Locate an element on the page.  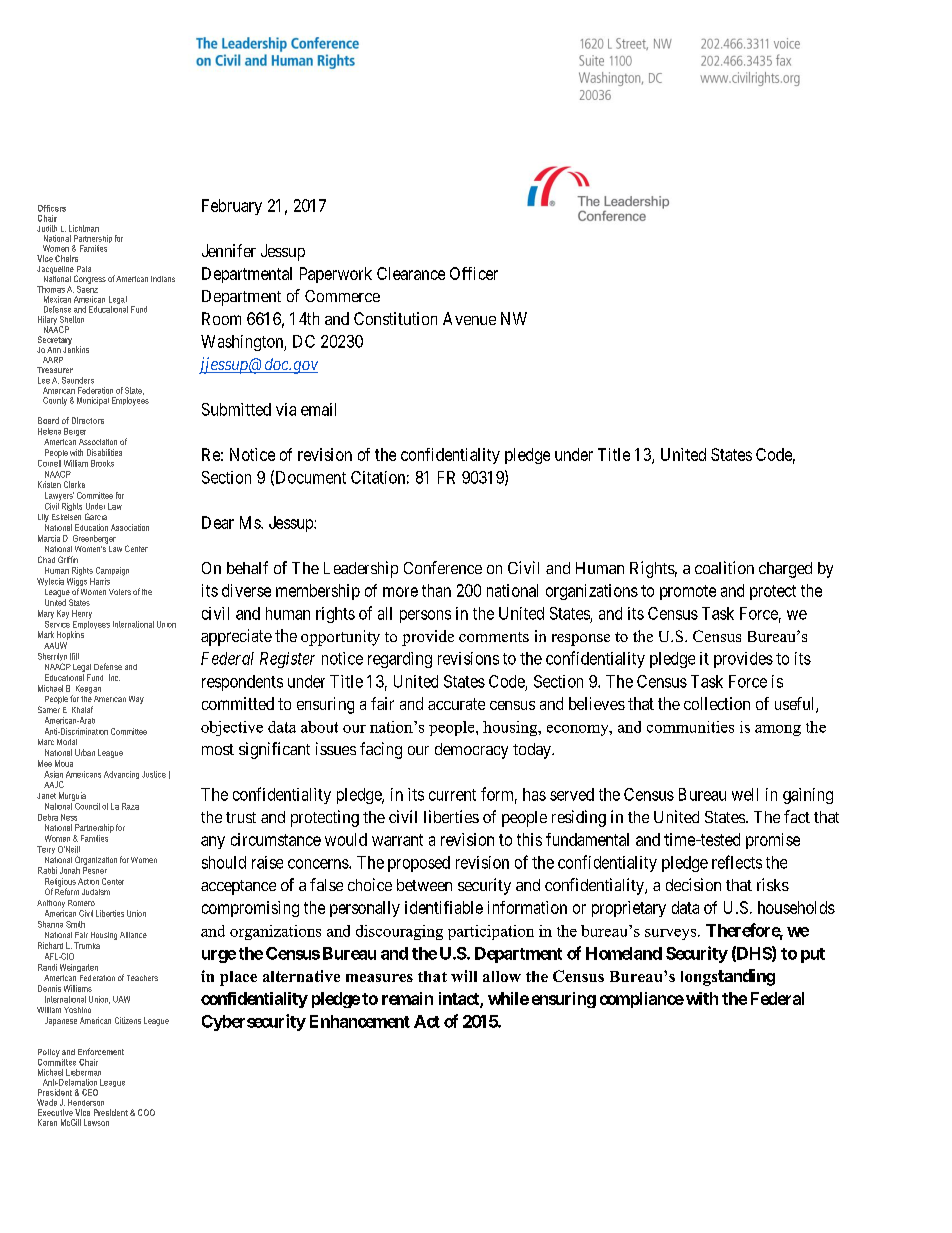
collection is located at coordinates (717, 703).
